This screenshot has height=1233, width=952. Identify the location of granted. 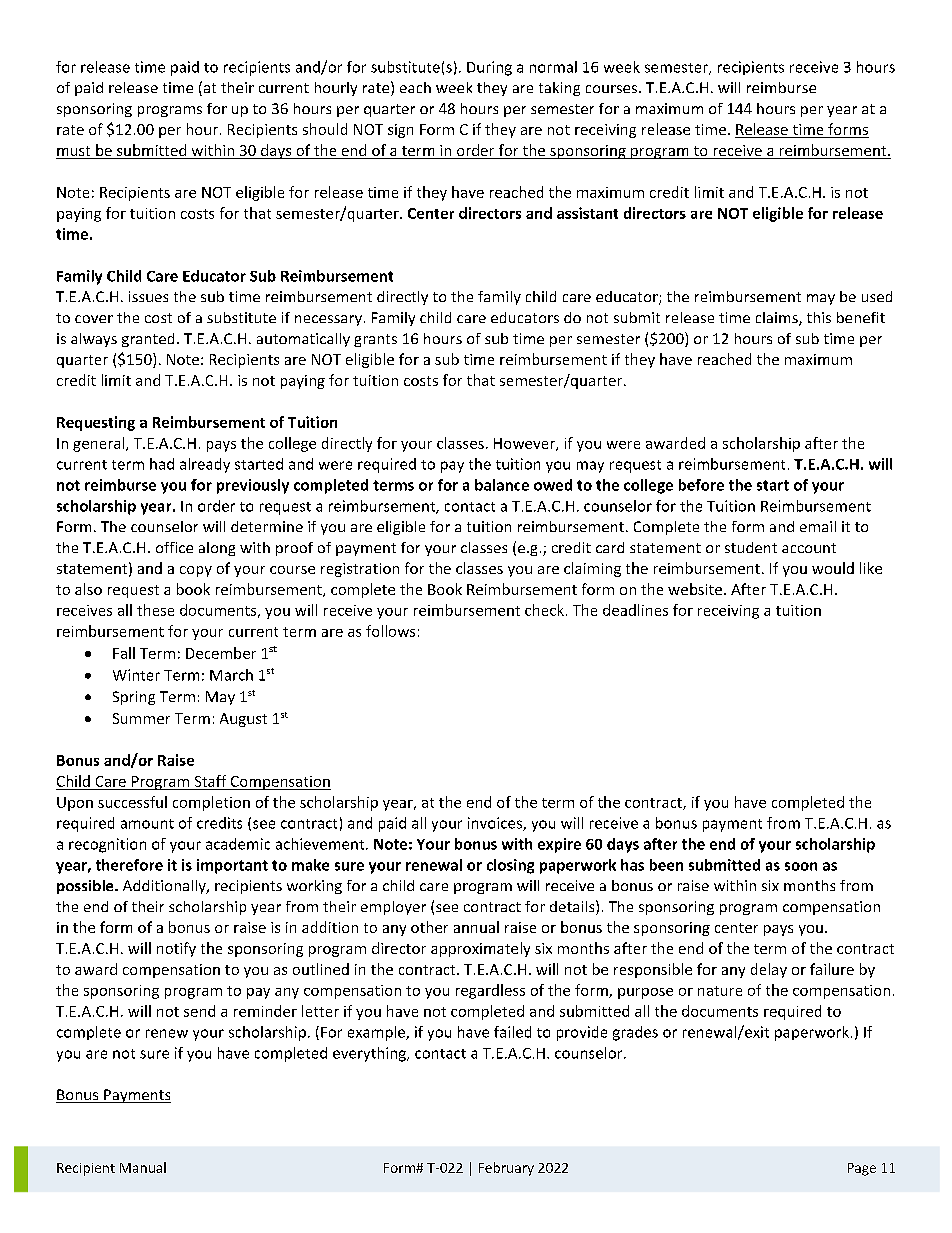
(148, 340).
